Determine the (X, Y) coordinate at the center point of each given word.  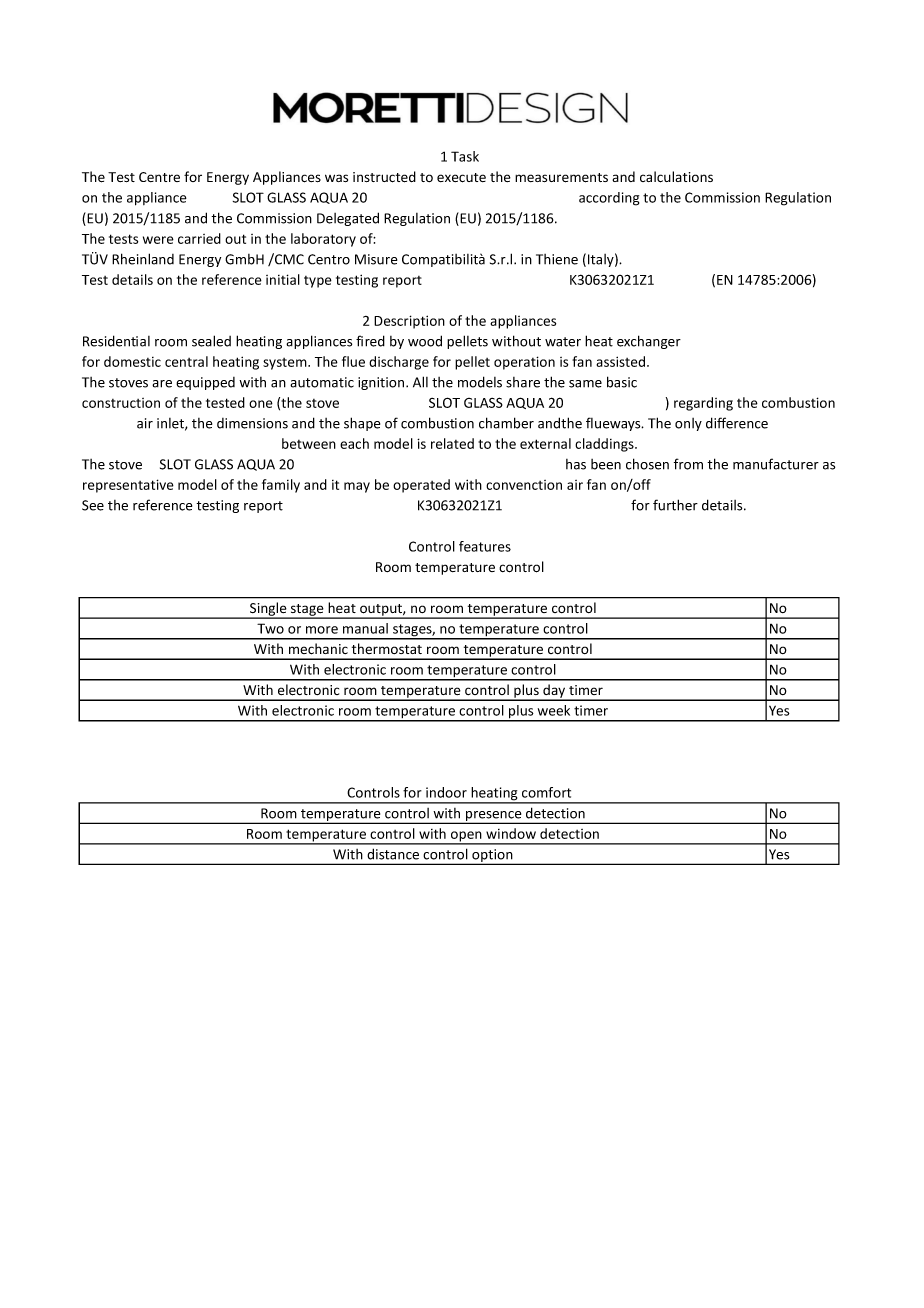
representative (128, 486)
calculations (676, 177)
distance (393, 854)
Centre (159, 177)
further (675, 505)
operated (421, 486)
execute (461, 178)
